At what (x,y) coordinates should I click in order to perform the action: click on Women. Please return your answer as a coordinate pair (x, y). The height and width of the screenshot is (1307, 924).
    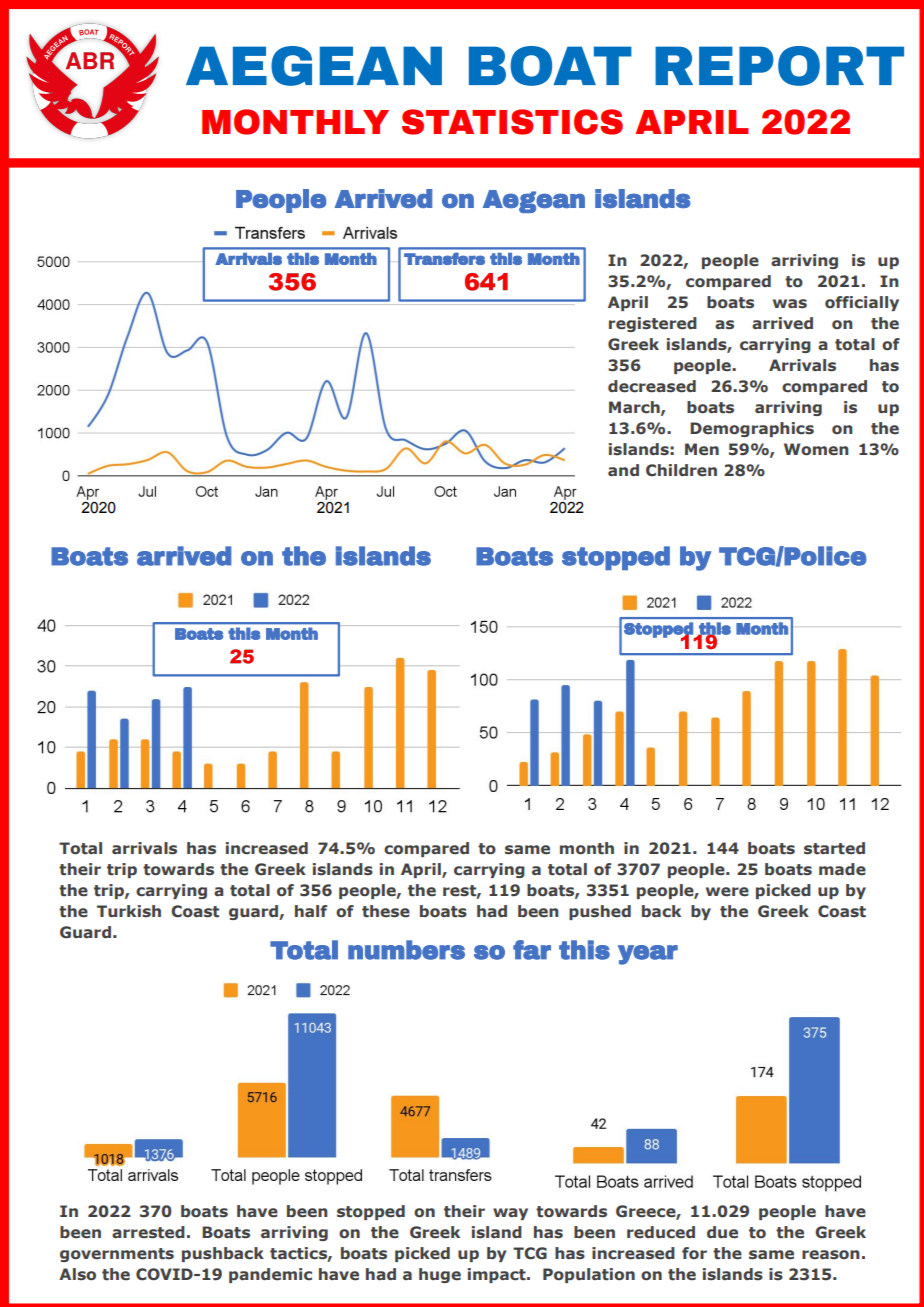
    Looking at the image, I should click on (816, 449).
